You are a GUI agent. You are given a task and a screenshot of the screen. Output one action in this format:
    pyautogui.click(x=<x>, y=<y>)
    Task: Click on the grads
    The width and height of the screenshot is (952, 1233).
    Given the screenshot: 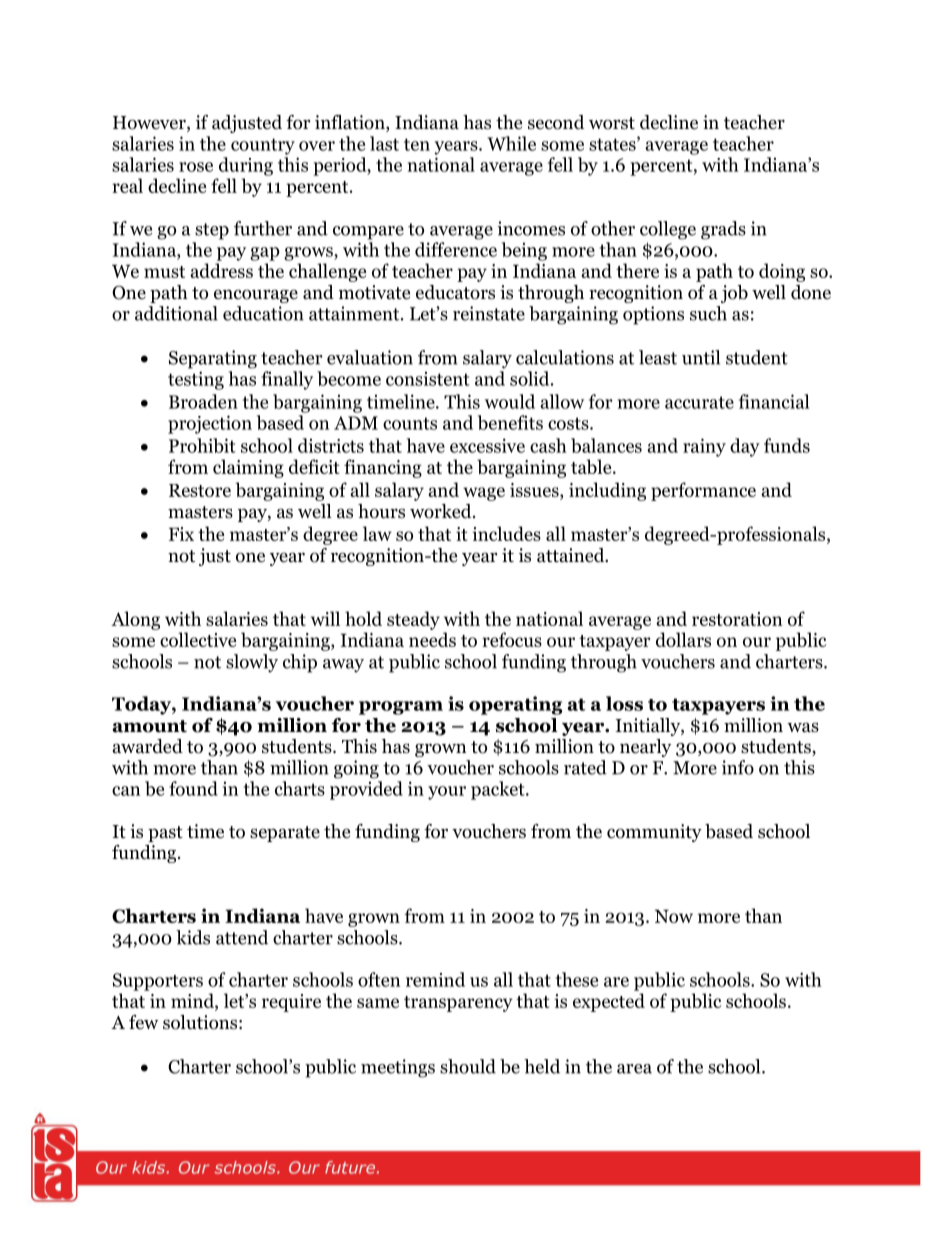 What is the action you would take?
    pyautogui.click(x=723, y=230)
